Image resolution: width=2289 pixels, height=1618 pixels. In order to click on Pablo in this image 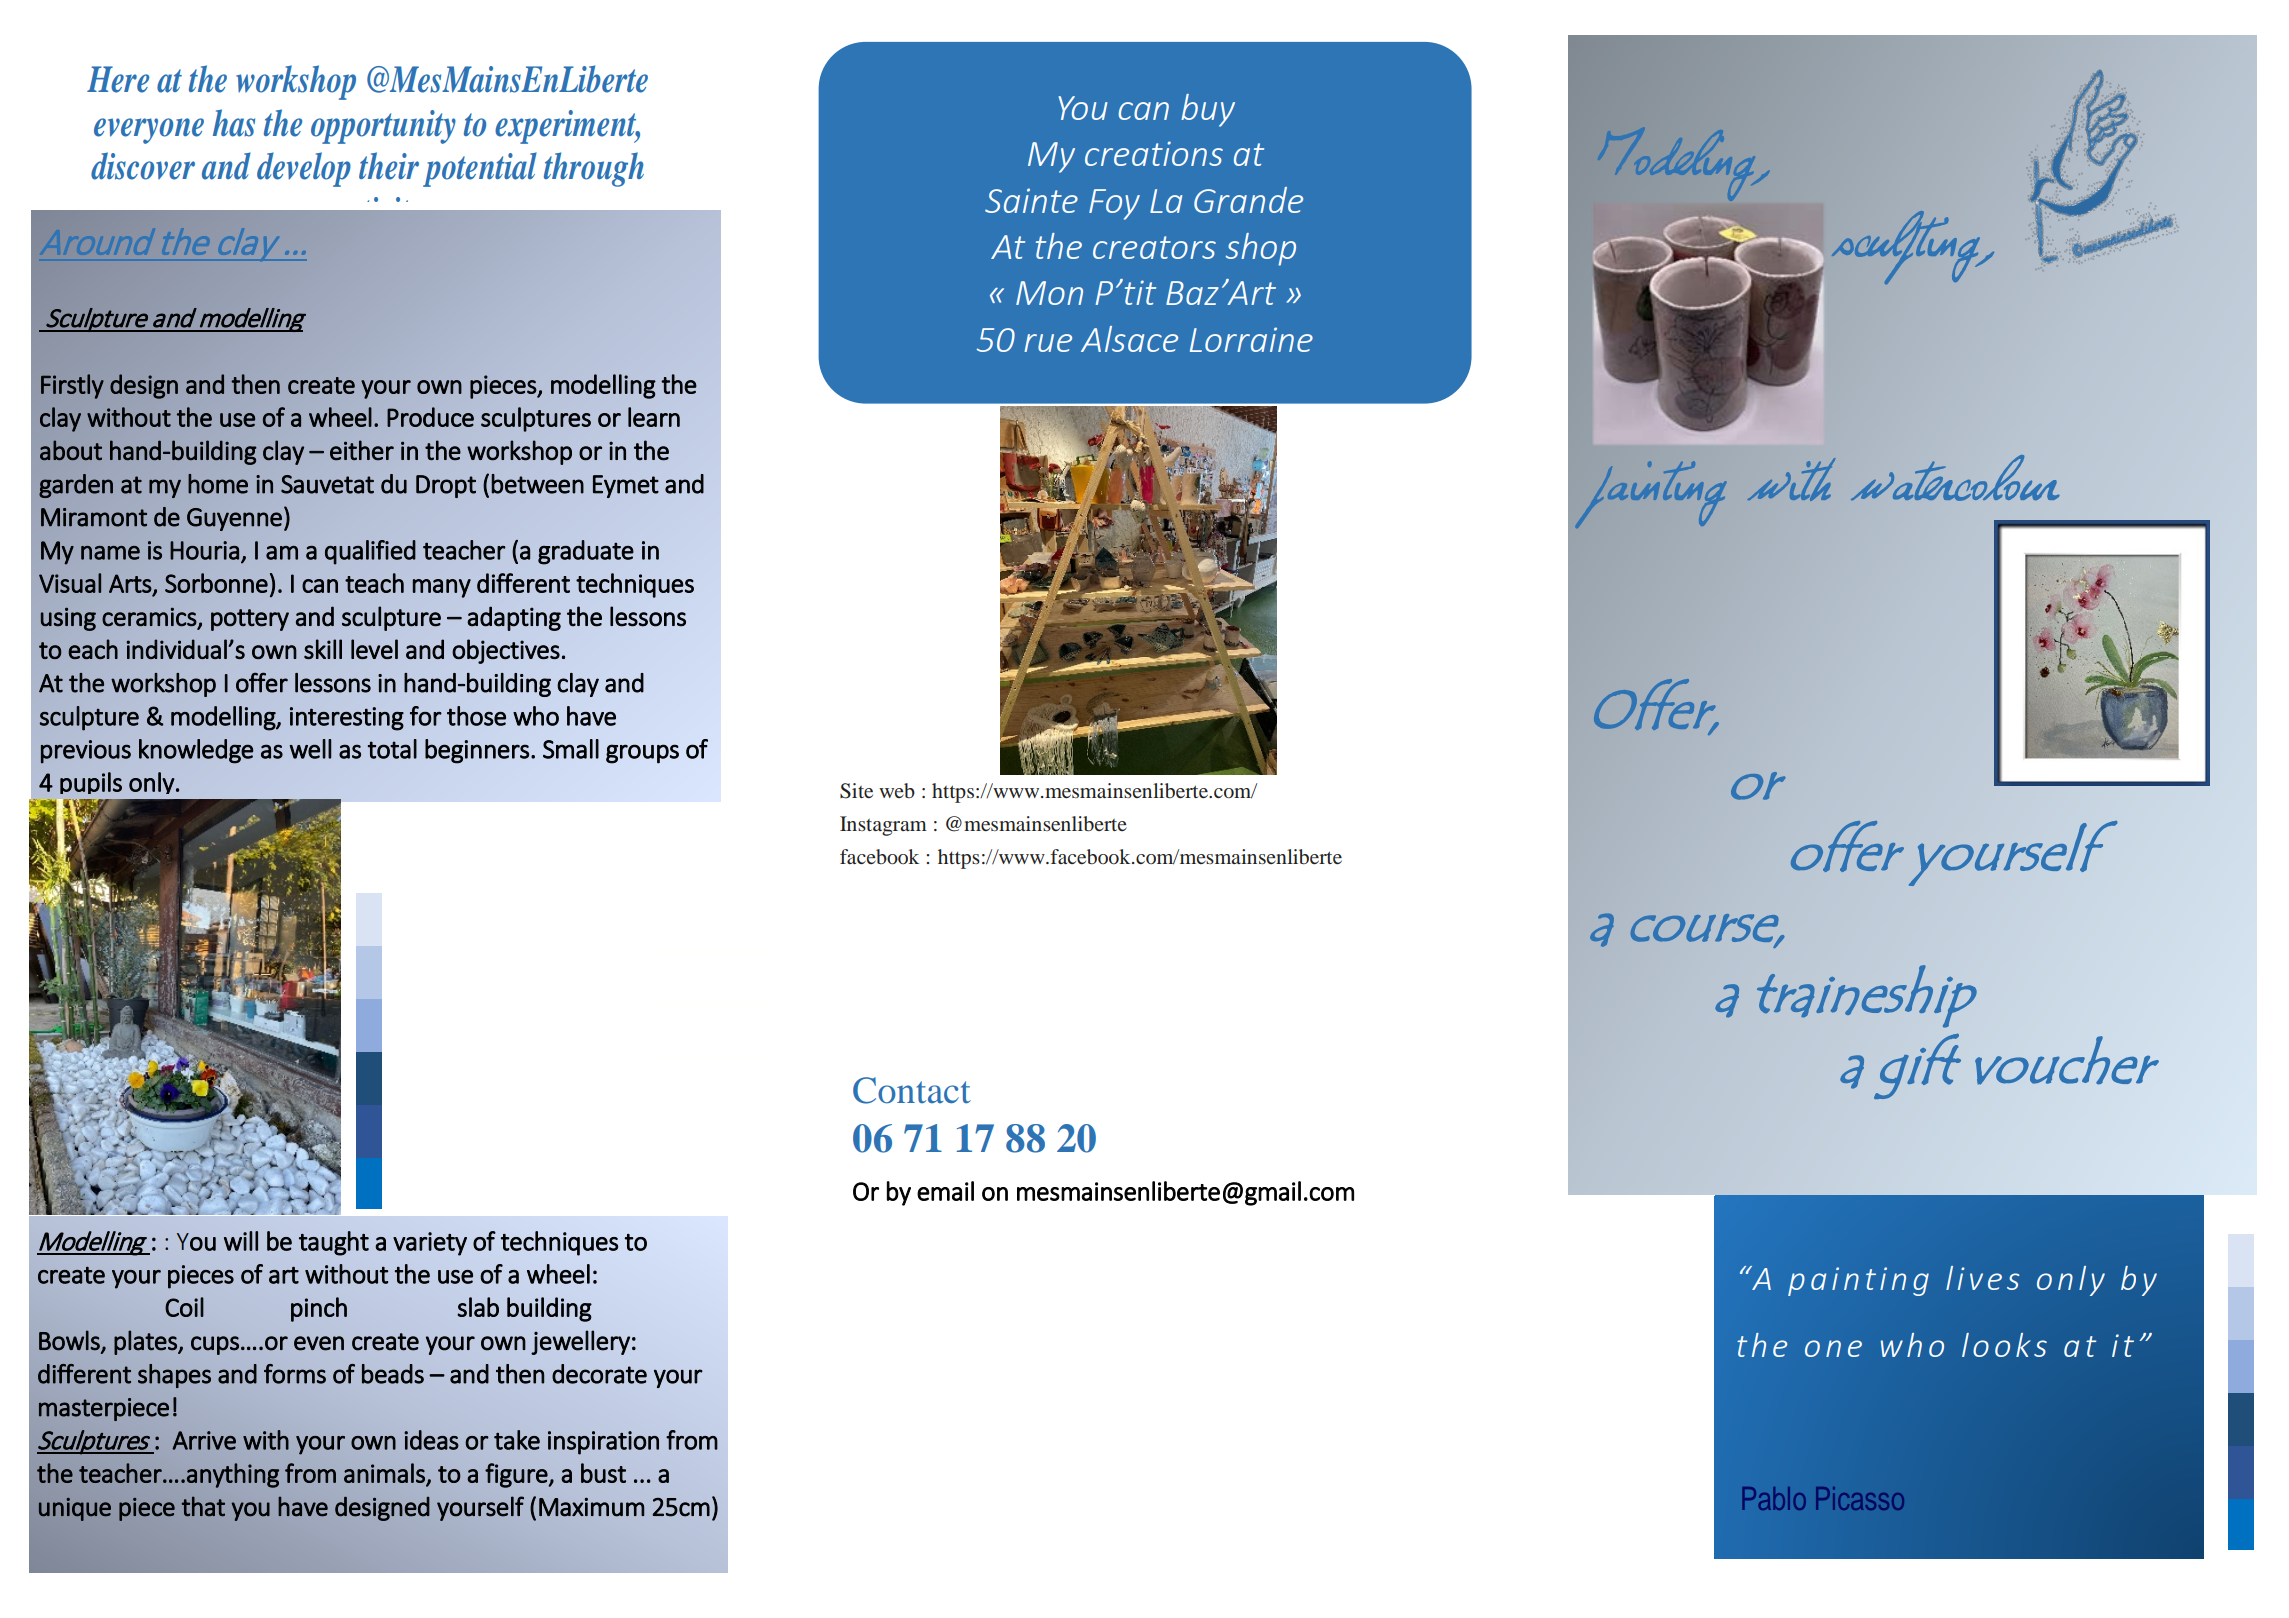, I will do `click(1774, 1498)`.
